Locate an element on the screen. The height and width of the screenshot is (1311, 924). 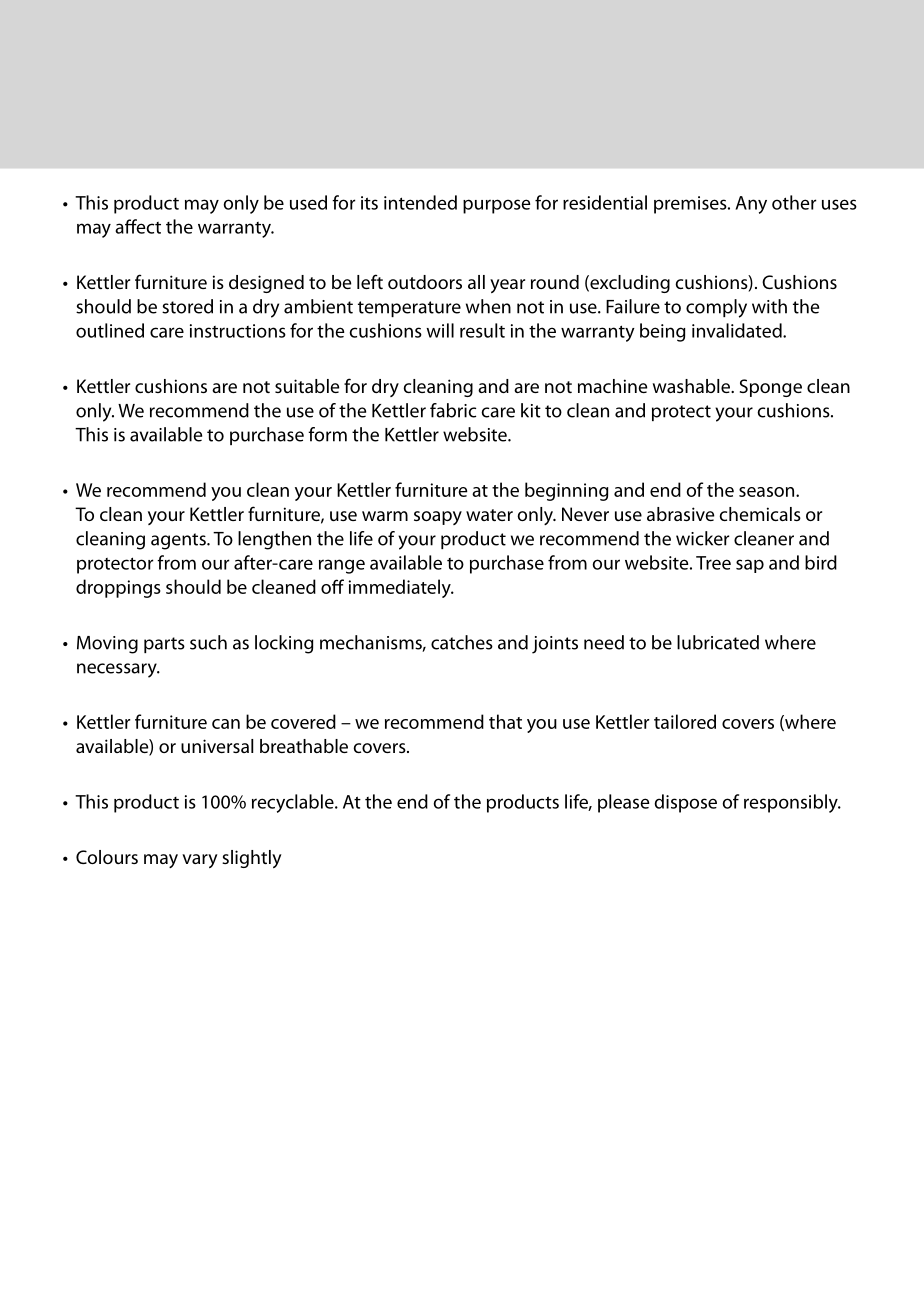
fabric is located at coordinates (453, 410).
